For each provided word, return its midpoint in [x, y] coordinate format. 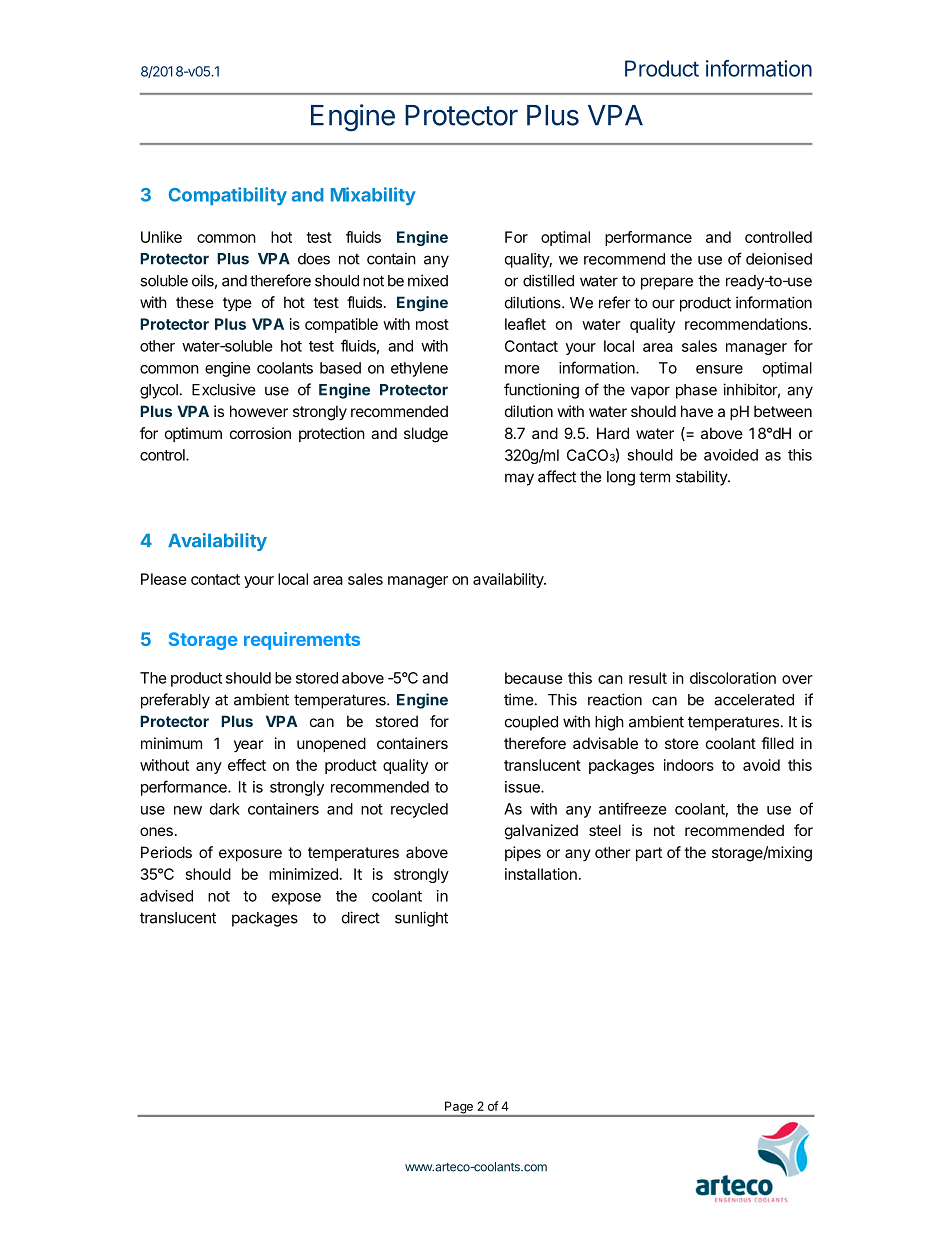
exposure [250, 855]
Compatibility [228, 196]
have [697, 411]
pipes [523, 853]
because [534, 678]
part [649, 854]
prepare [667, 283]
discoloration [733, 678]
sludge [426, 435]
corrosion [260, 433]
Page [459, 1108]
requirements [302, 641]
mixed [428, 280]
